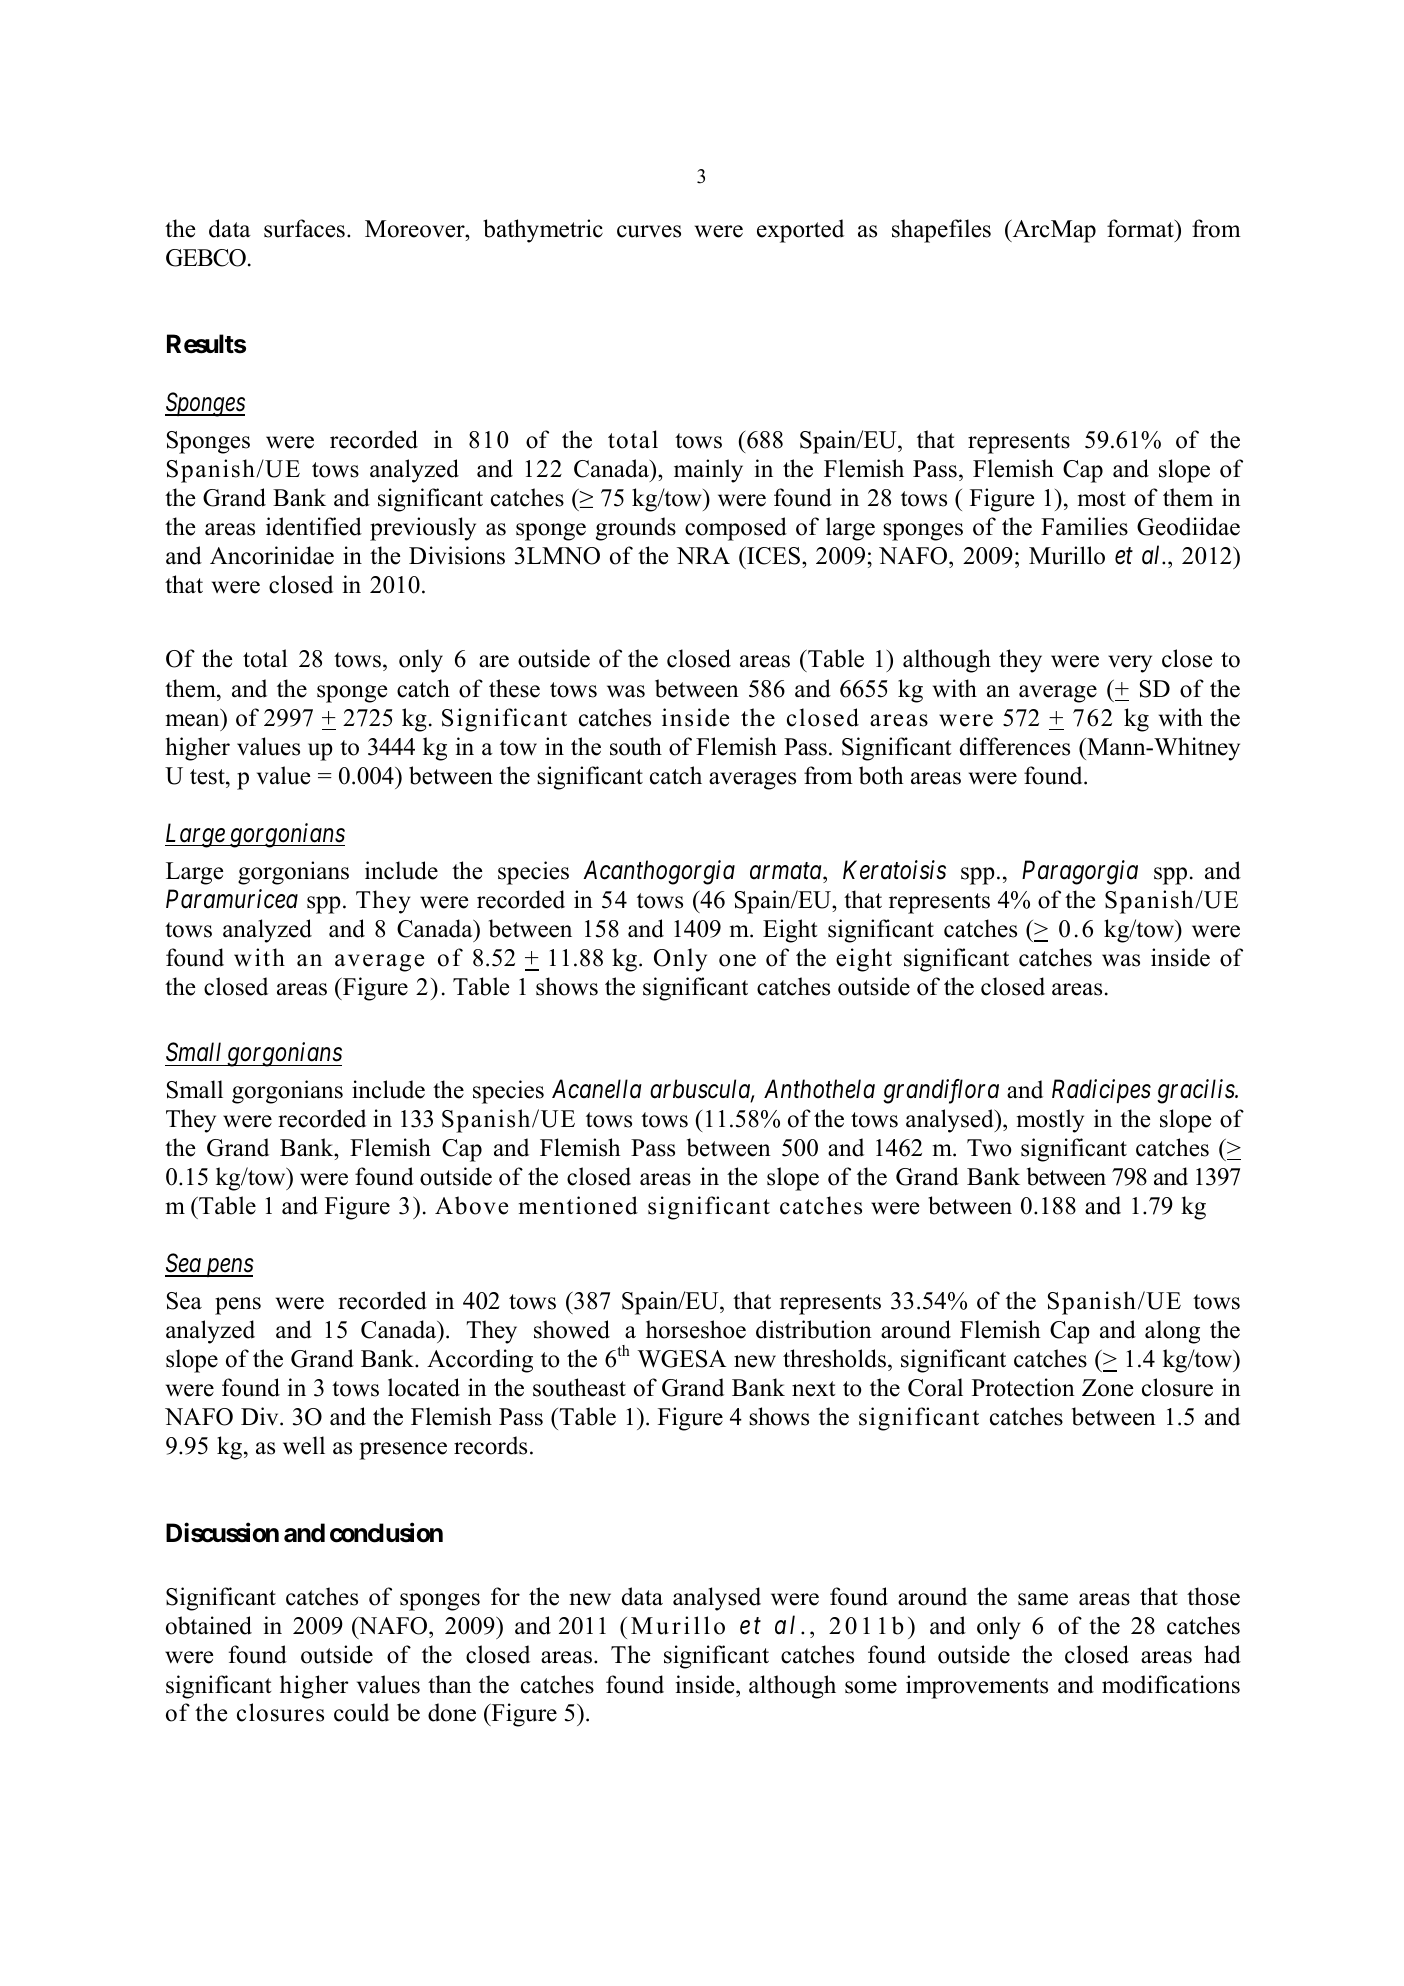  Describe the element at coordinates (1196, 1091) in the page. I see `gracilis` at that location.
